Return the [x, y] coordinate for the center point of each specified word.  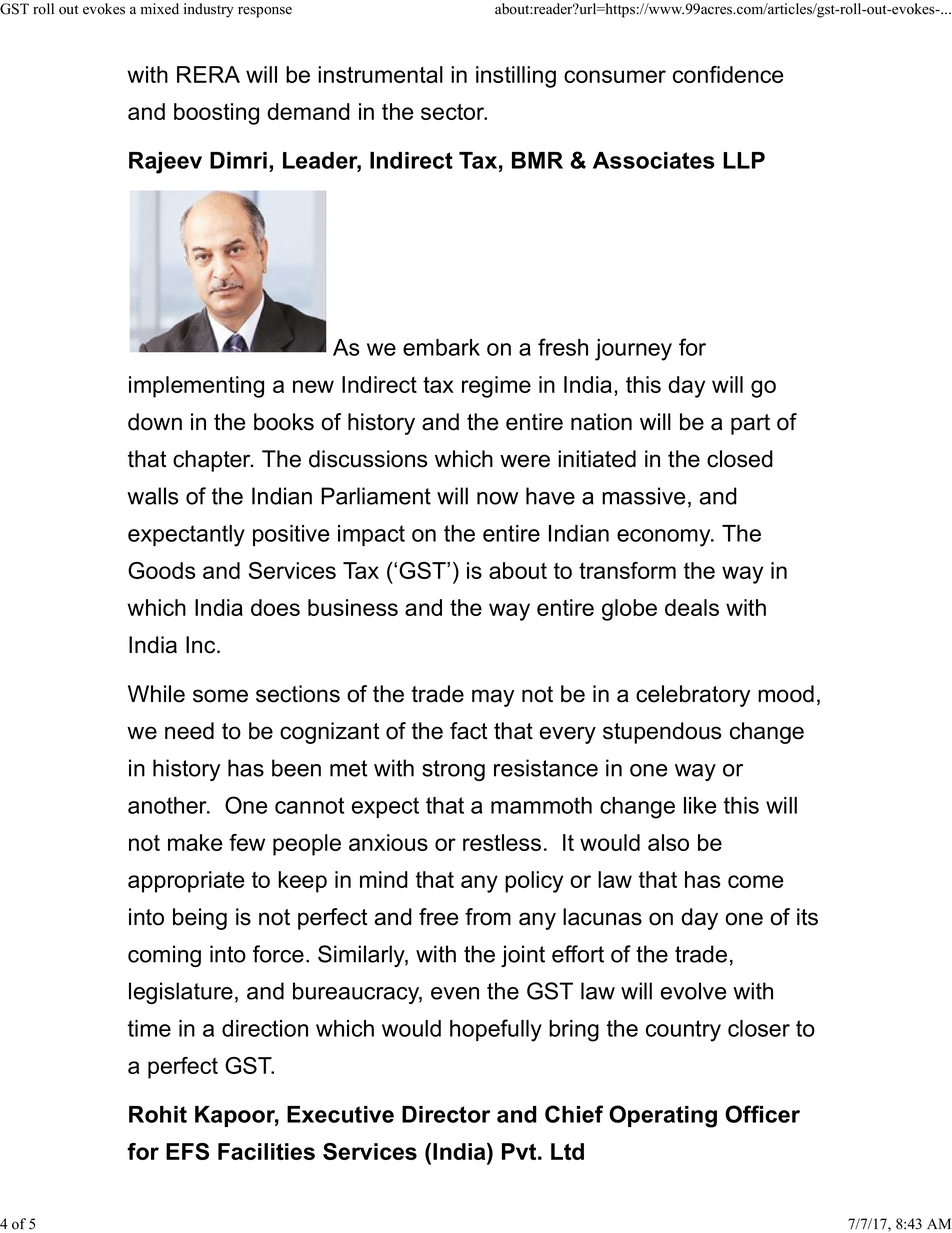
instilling [516, 77]
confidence [728, 74]
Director [446, 1114]
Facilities [266, 1151]
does [275, 607]
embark [441, 347]
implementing [196, 387]
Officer [762, 1114]
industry [209, 10]
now [497, 498]
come [756, 881]
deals [692, 607]
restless [502, 842]
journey [633, 350]
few [247, 842]
